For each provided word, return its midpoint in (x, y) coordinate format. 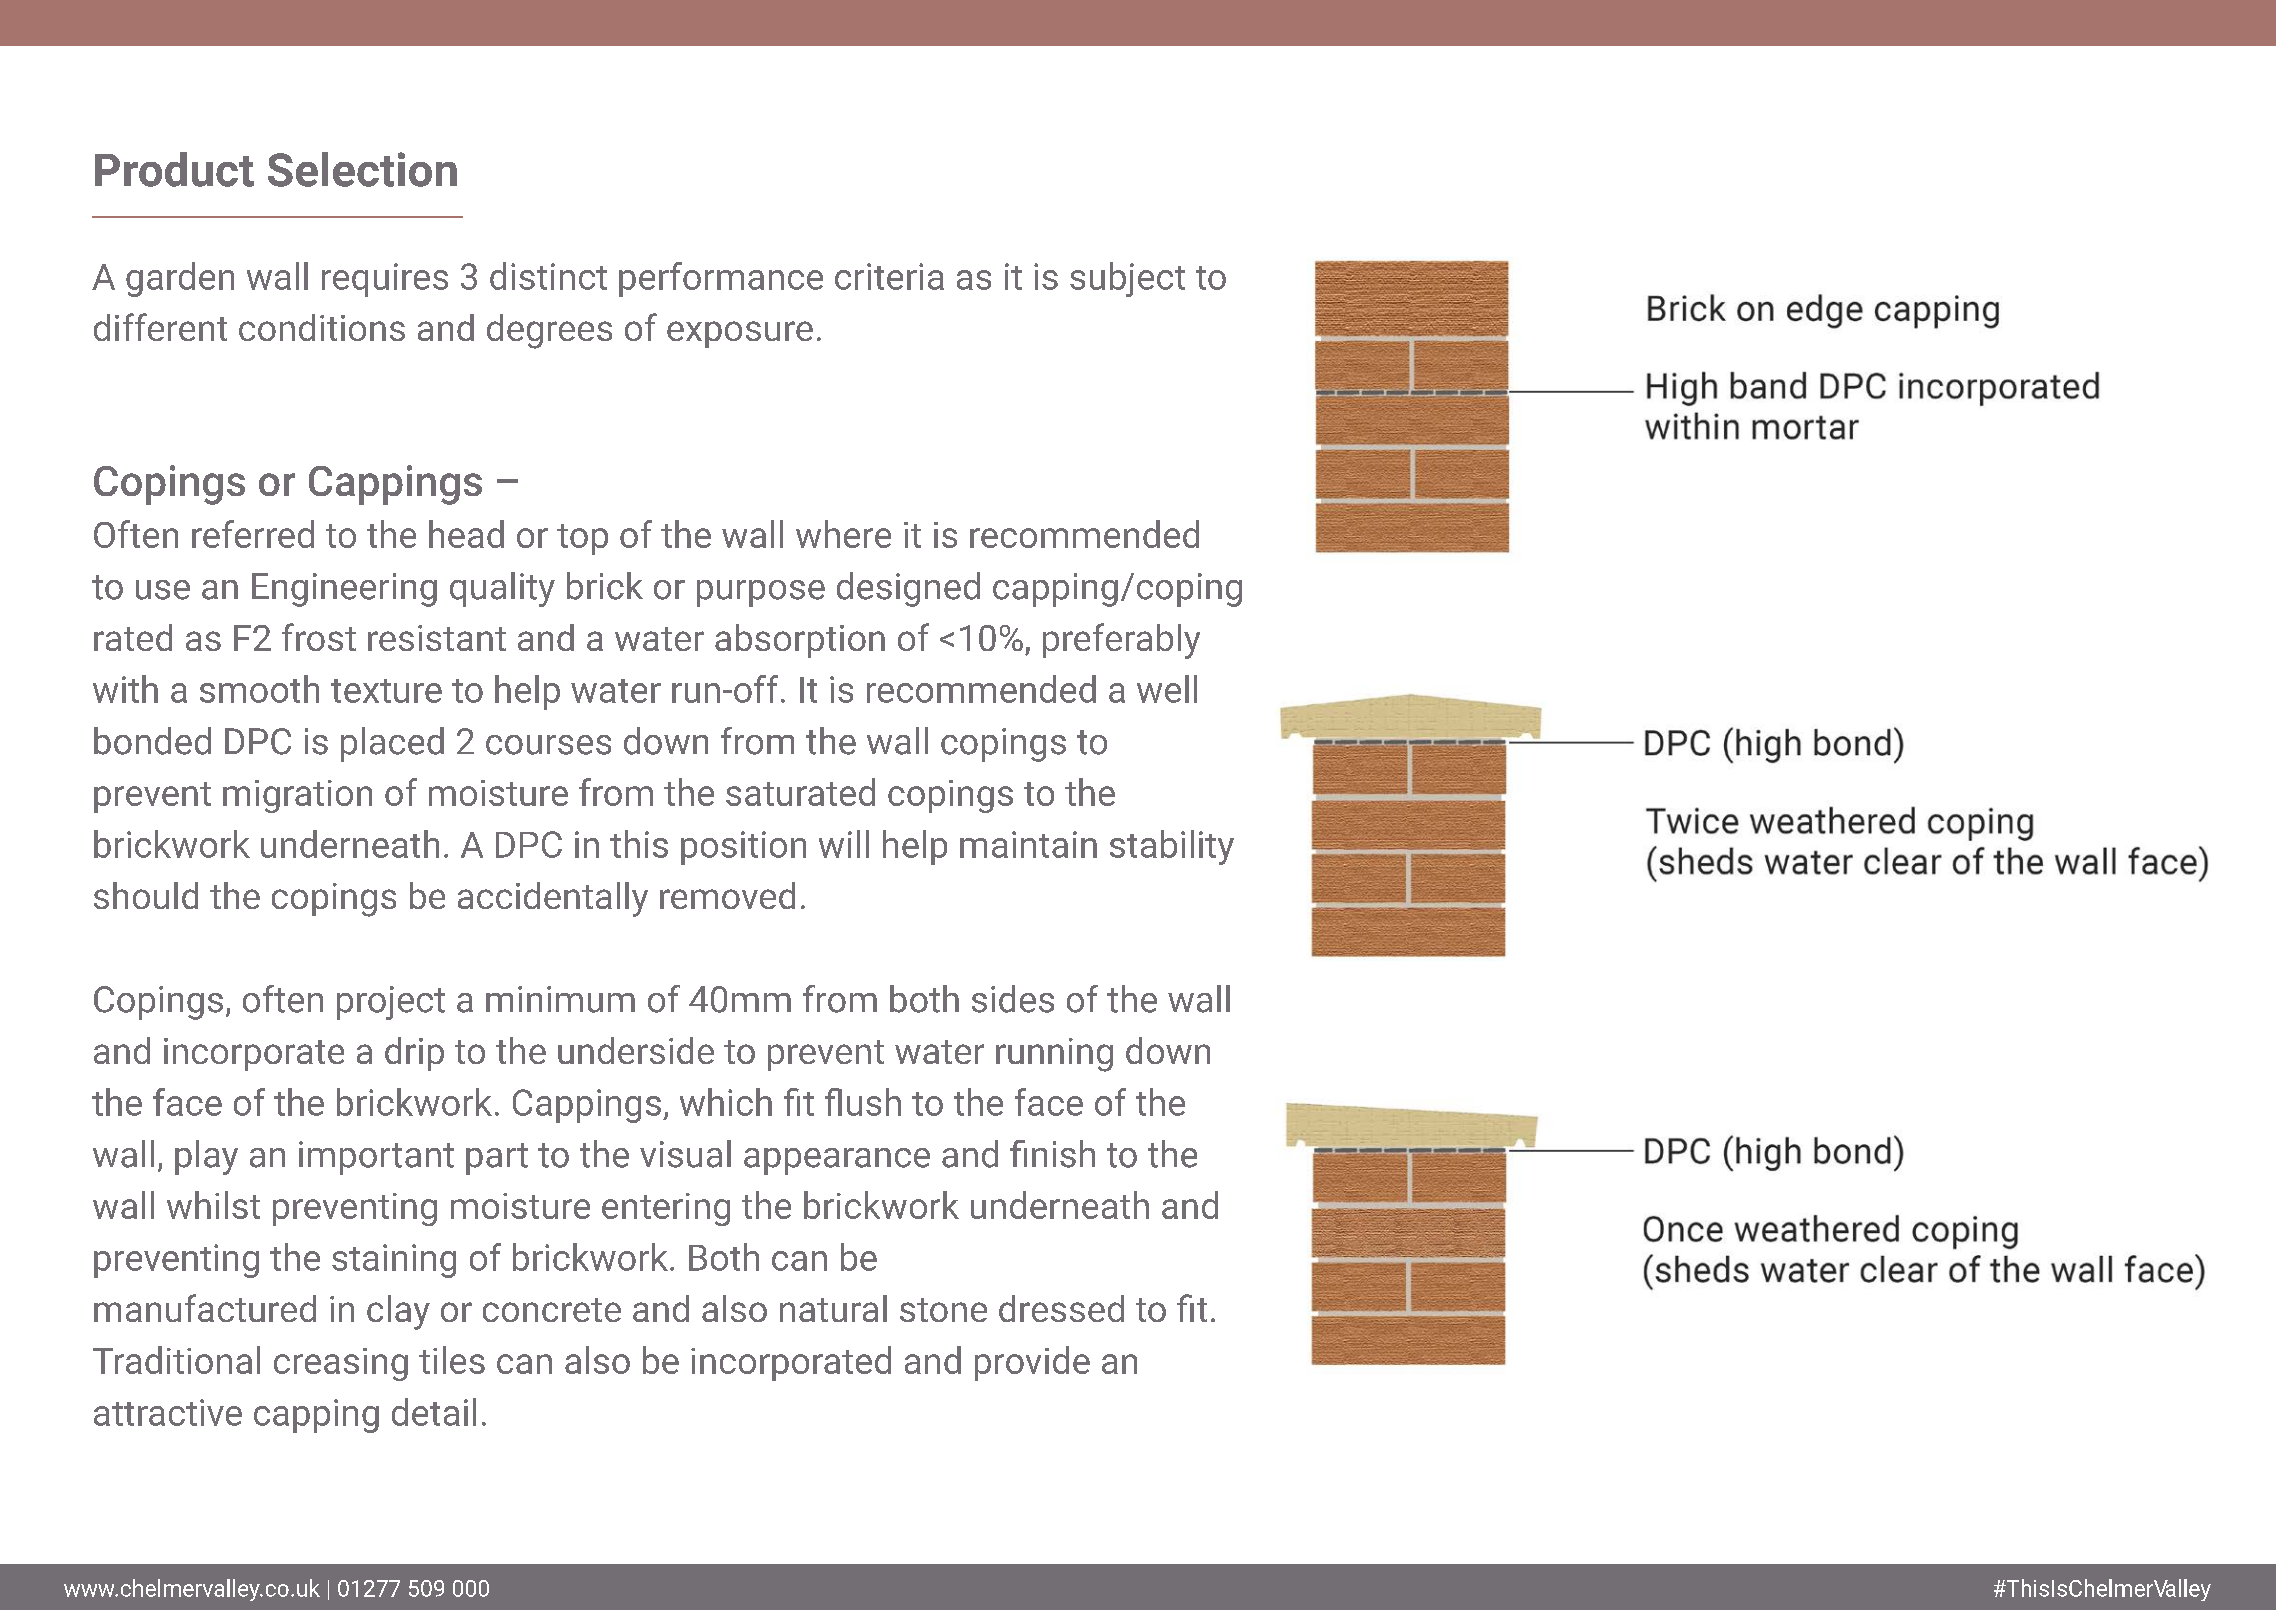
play (206, 1157)
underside (636, 1050)
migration (297, 796)
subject (1127, 279)
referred (253, 534)
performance (721, 279)
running (1054, 1055)
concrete (552, 1310)
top (582, 539)
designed (908, 589)
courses (548, 745)
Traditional (176, 1360)
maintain (1028, 844)
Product (174, 169)
